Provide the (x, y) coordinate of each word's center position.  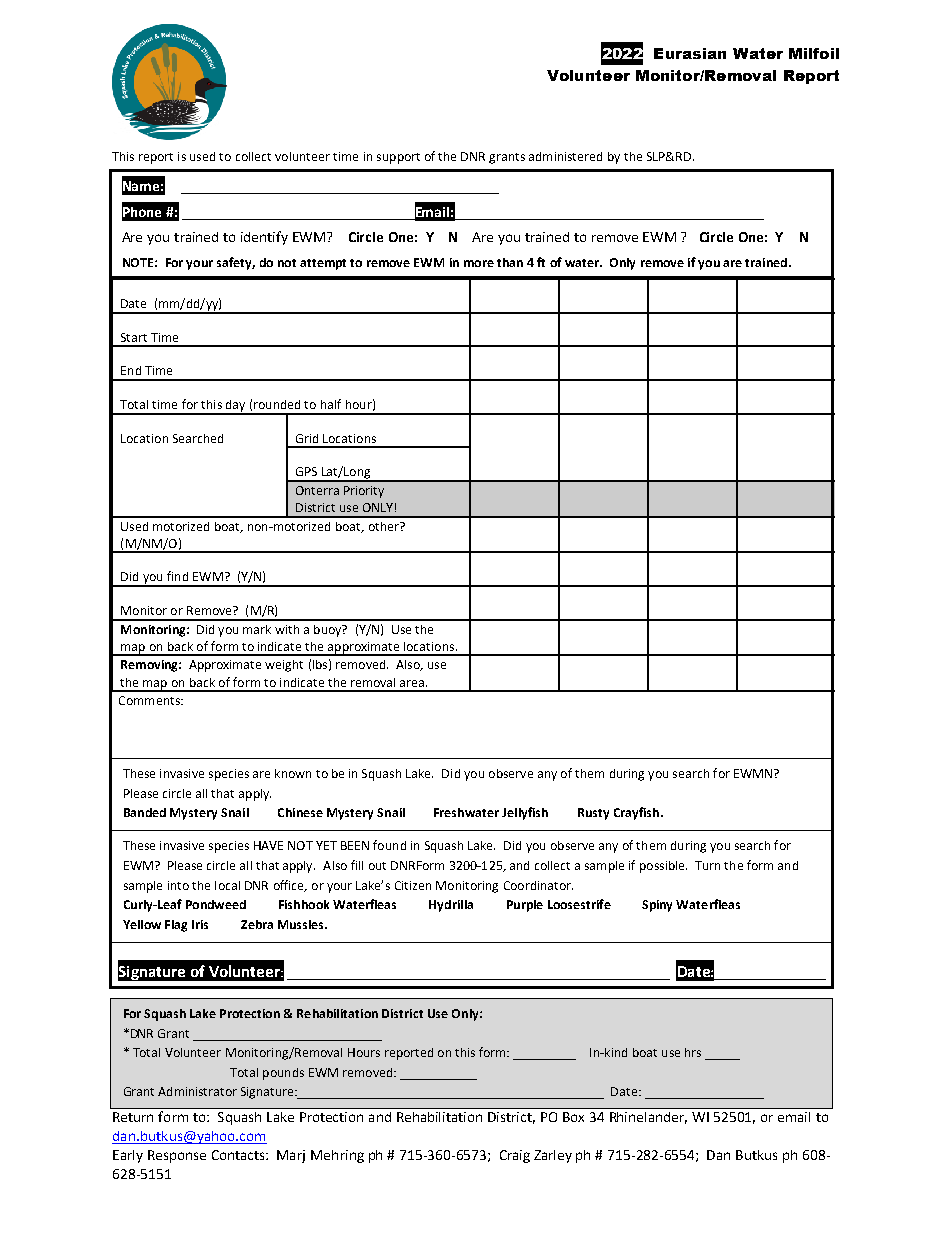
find (177, 576)
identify (264, 238)
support (398, 158)
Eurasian (690, 53)
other (385, 526)
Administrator (197, 1091)
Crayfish (636, 813)
